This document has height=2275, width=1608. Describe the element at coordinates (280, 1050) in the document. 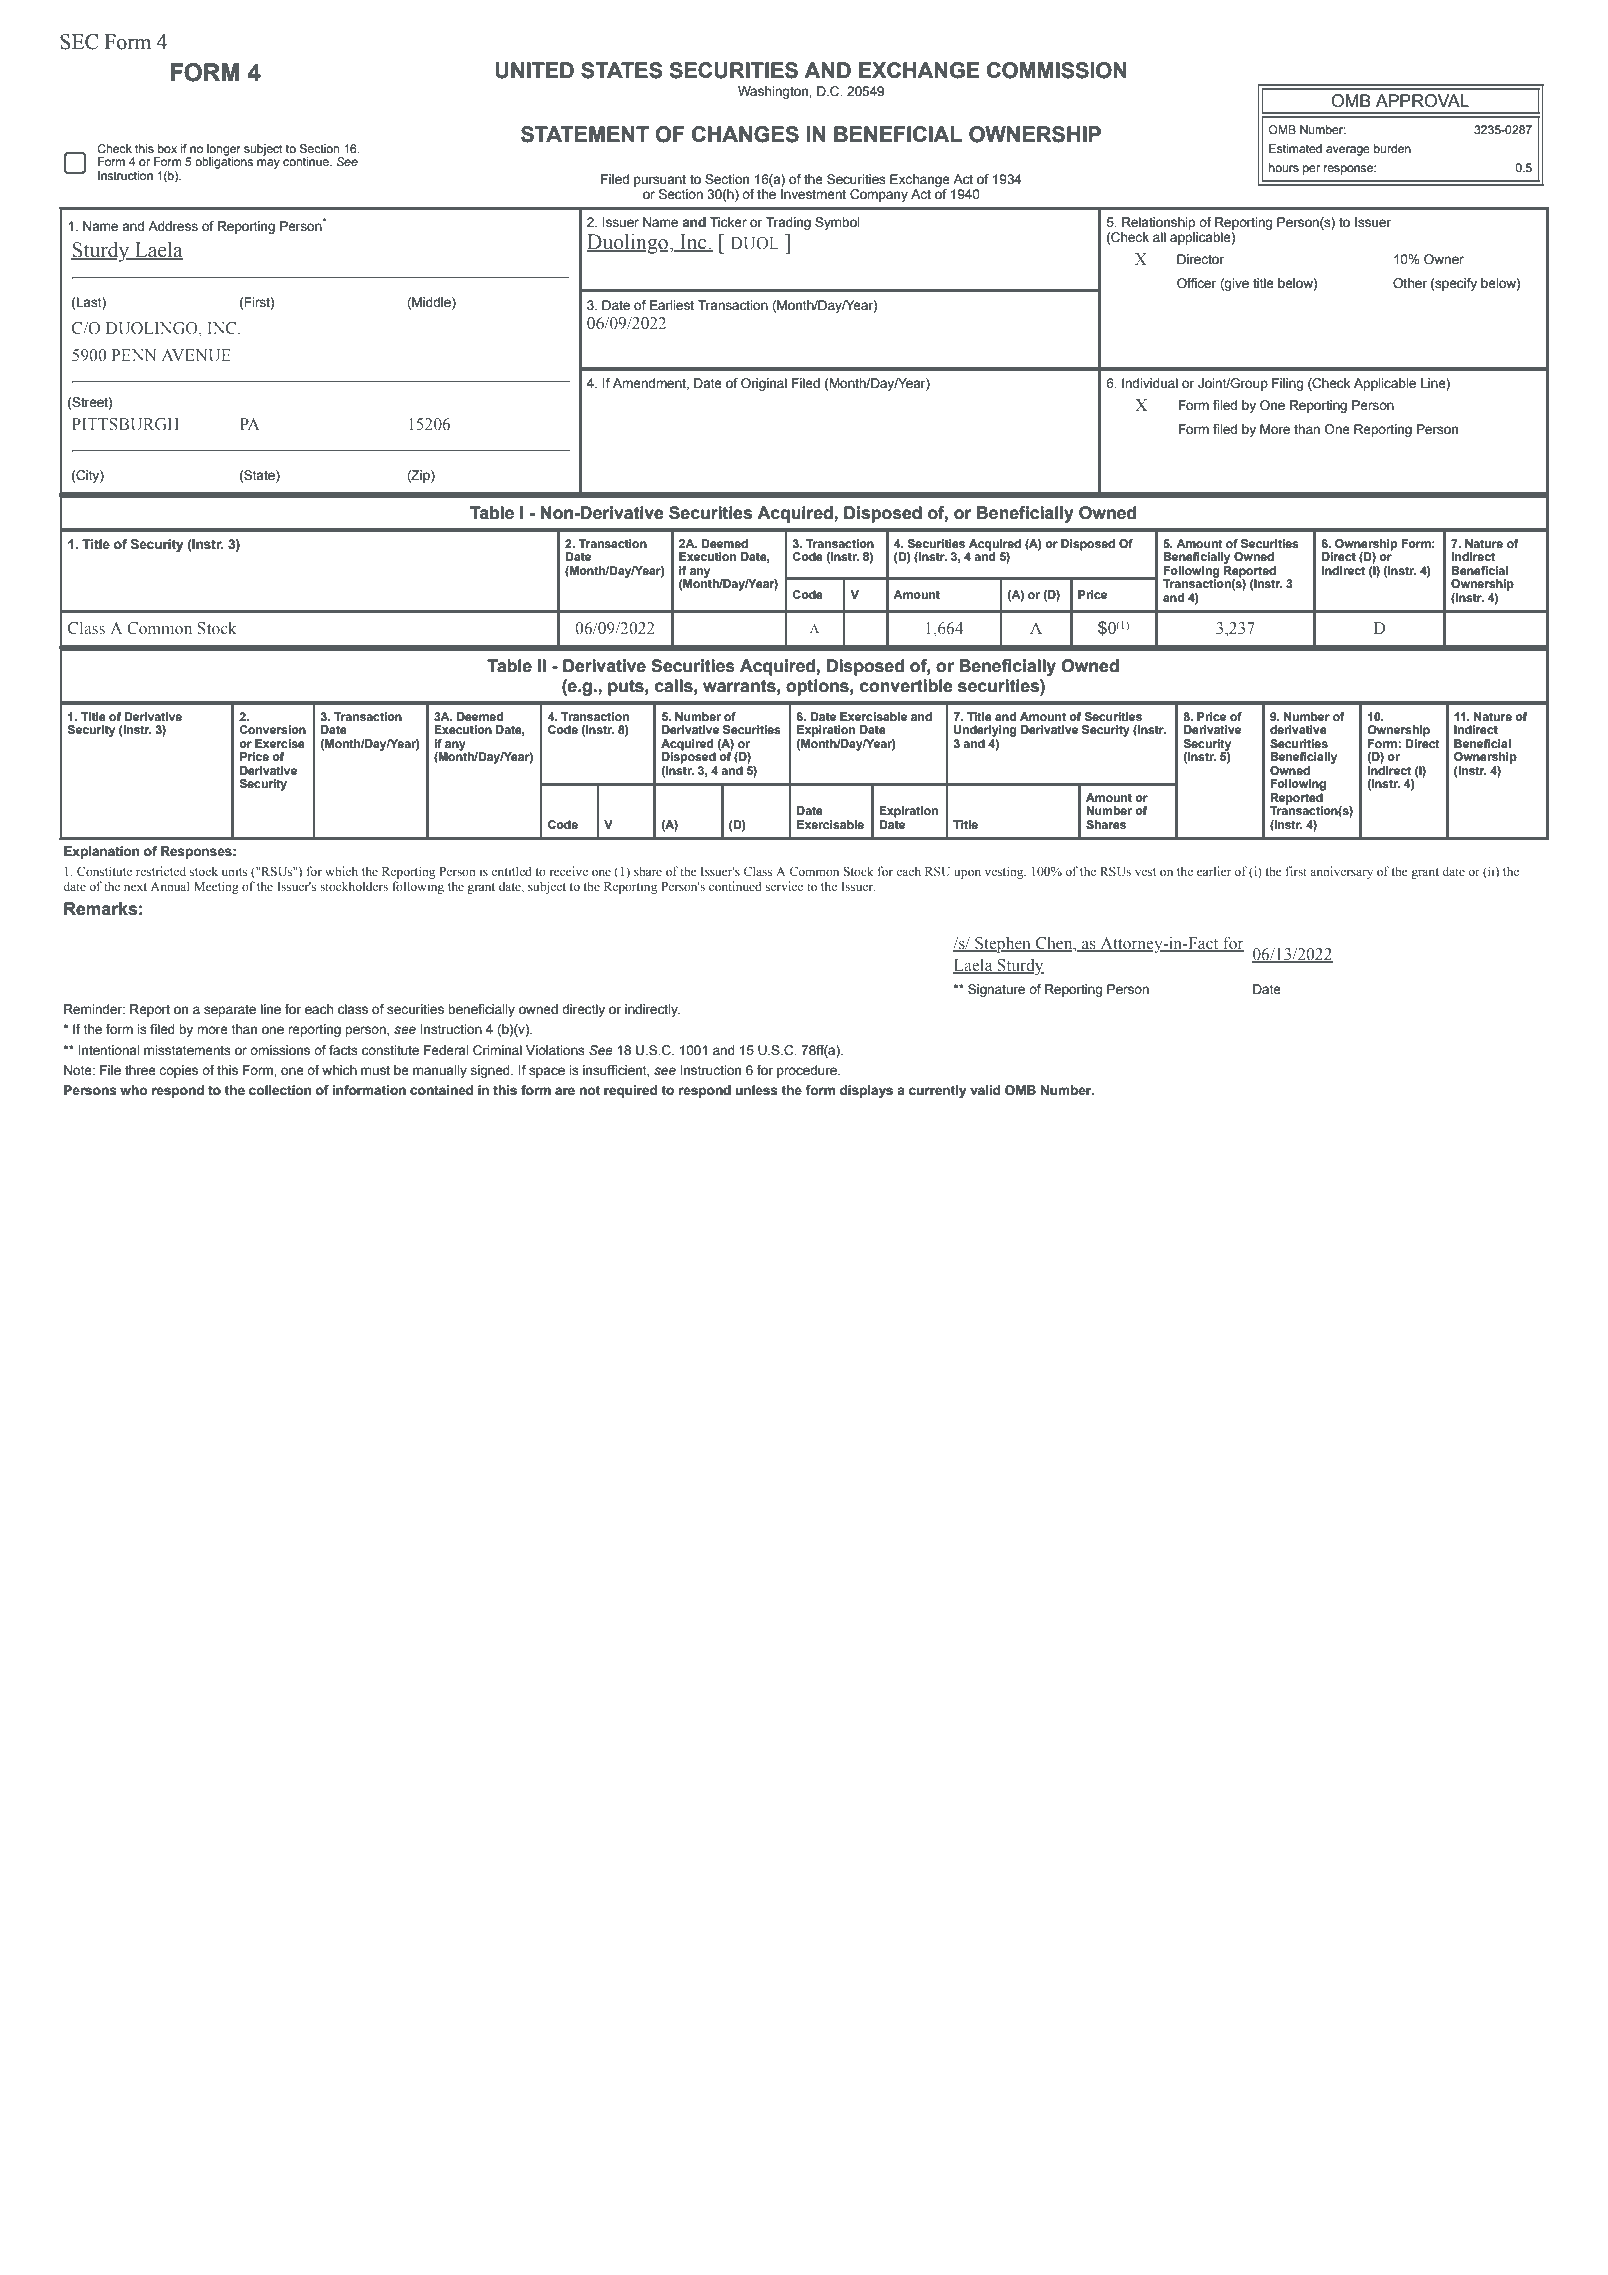

I see `omissions` at that location.
